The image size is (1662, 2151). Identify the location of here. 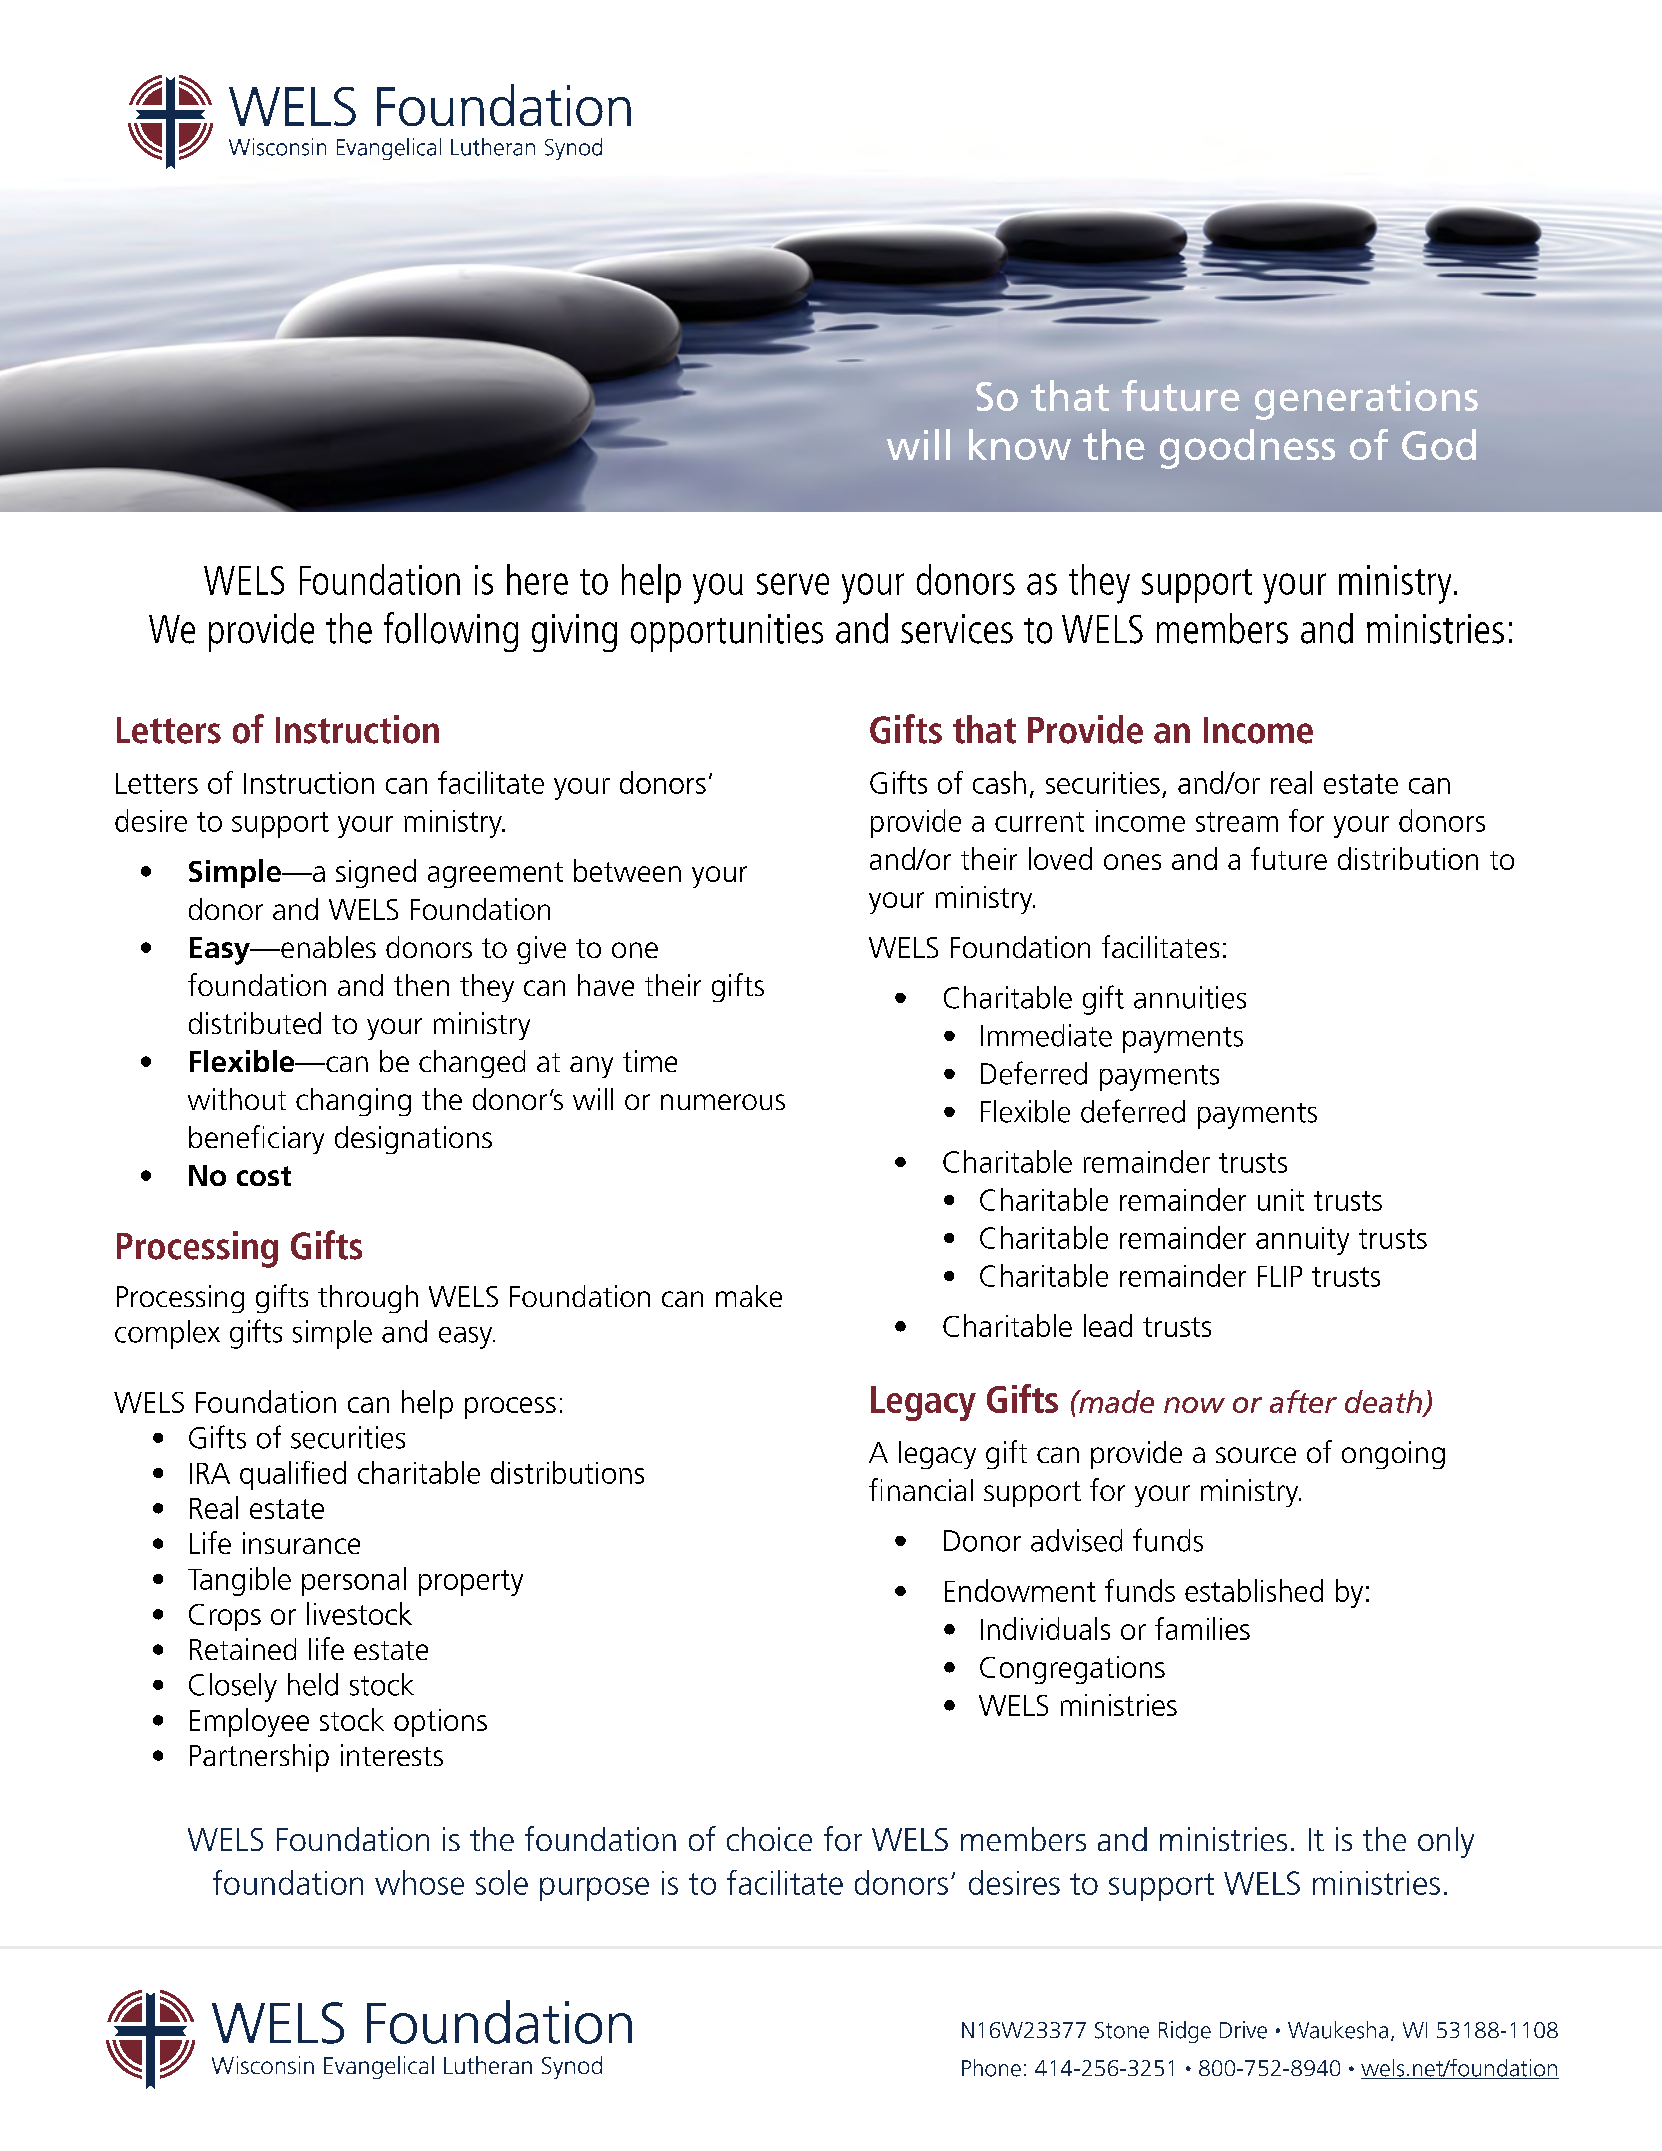
(537, 579).
